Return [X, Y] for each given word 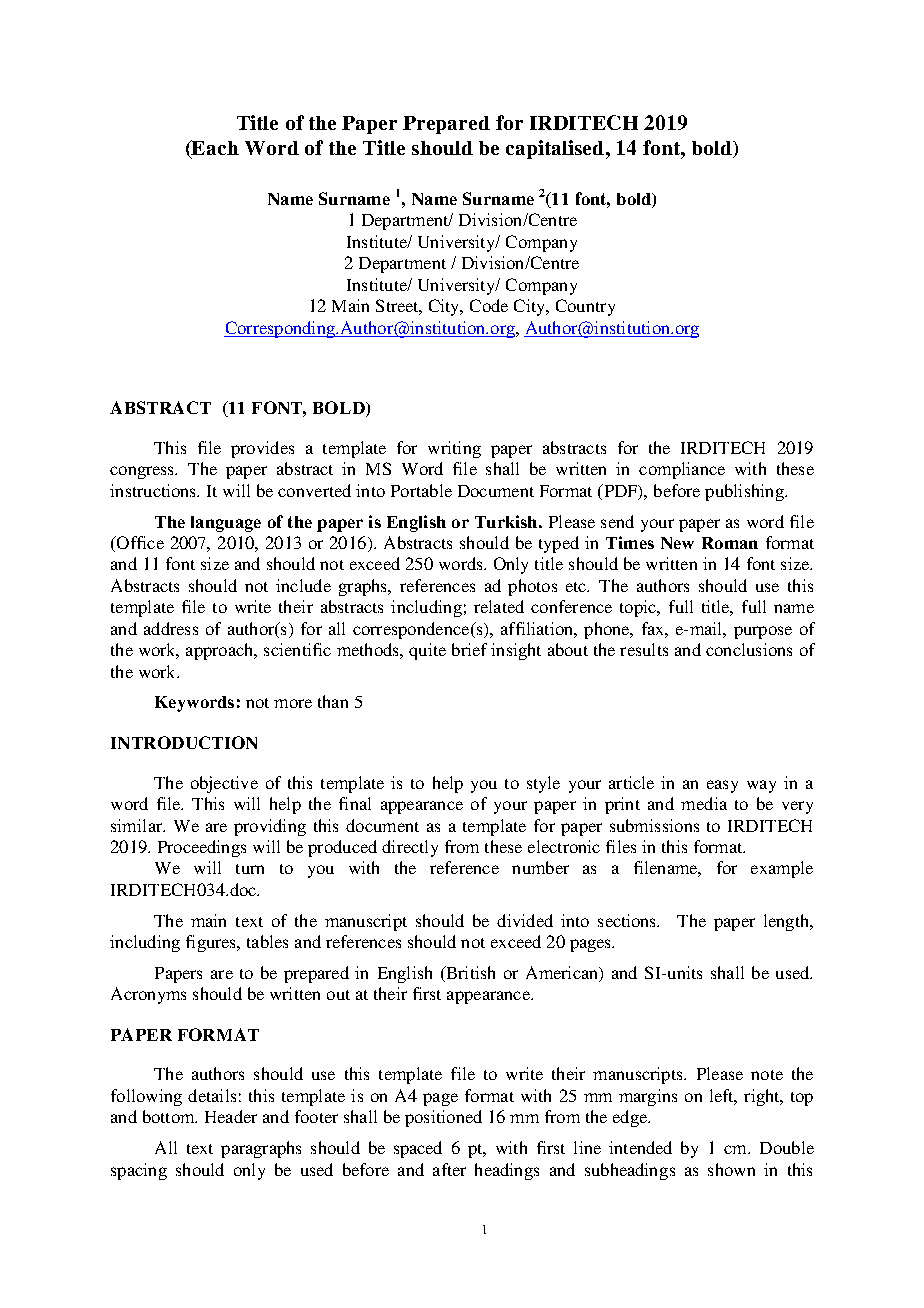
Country [585, 307]
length [787, 922]
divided [525, 920]
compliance [682, 470]
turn [250, 869]
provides [262, 449]
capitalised [555, 149]
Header [231, 1116]
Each [214, 149]
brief [469, 649]
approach [221, 651]
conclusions [749, 649]
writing [454, 449]
